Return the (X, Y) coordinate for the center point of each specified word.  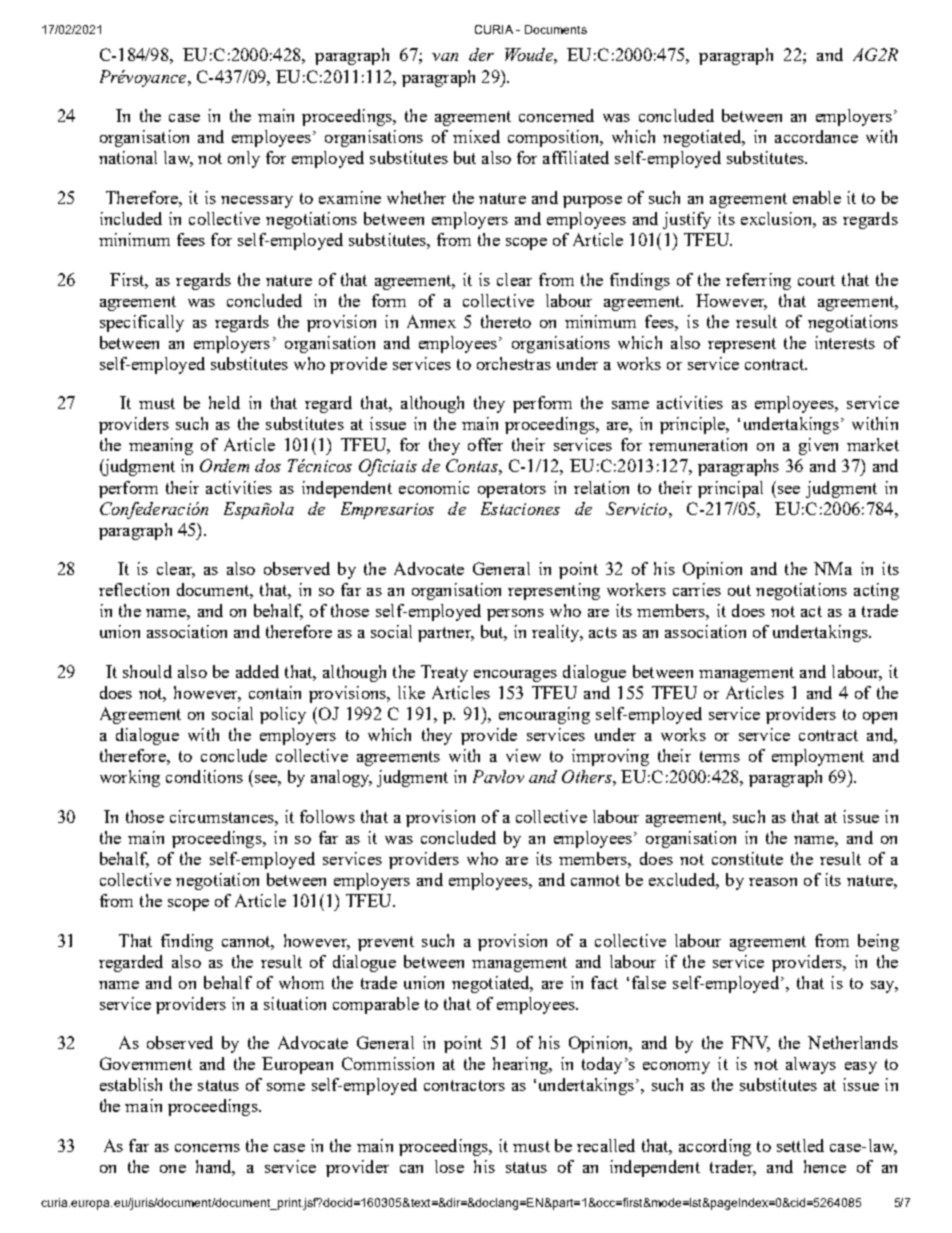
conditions (204, 776)
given (818, 446)
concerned (556, 115)
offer (485, 444)
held (224, 402)
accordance (816, 136)
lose (449, 1166)
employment (818, 757)
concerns (207, 1148)
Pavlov (498, 776)
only (244, 159)
